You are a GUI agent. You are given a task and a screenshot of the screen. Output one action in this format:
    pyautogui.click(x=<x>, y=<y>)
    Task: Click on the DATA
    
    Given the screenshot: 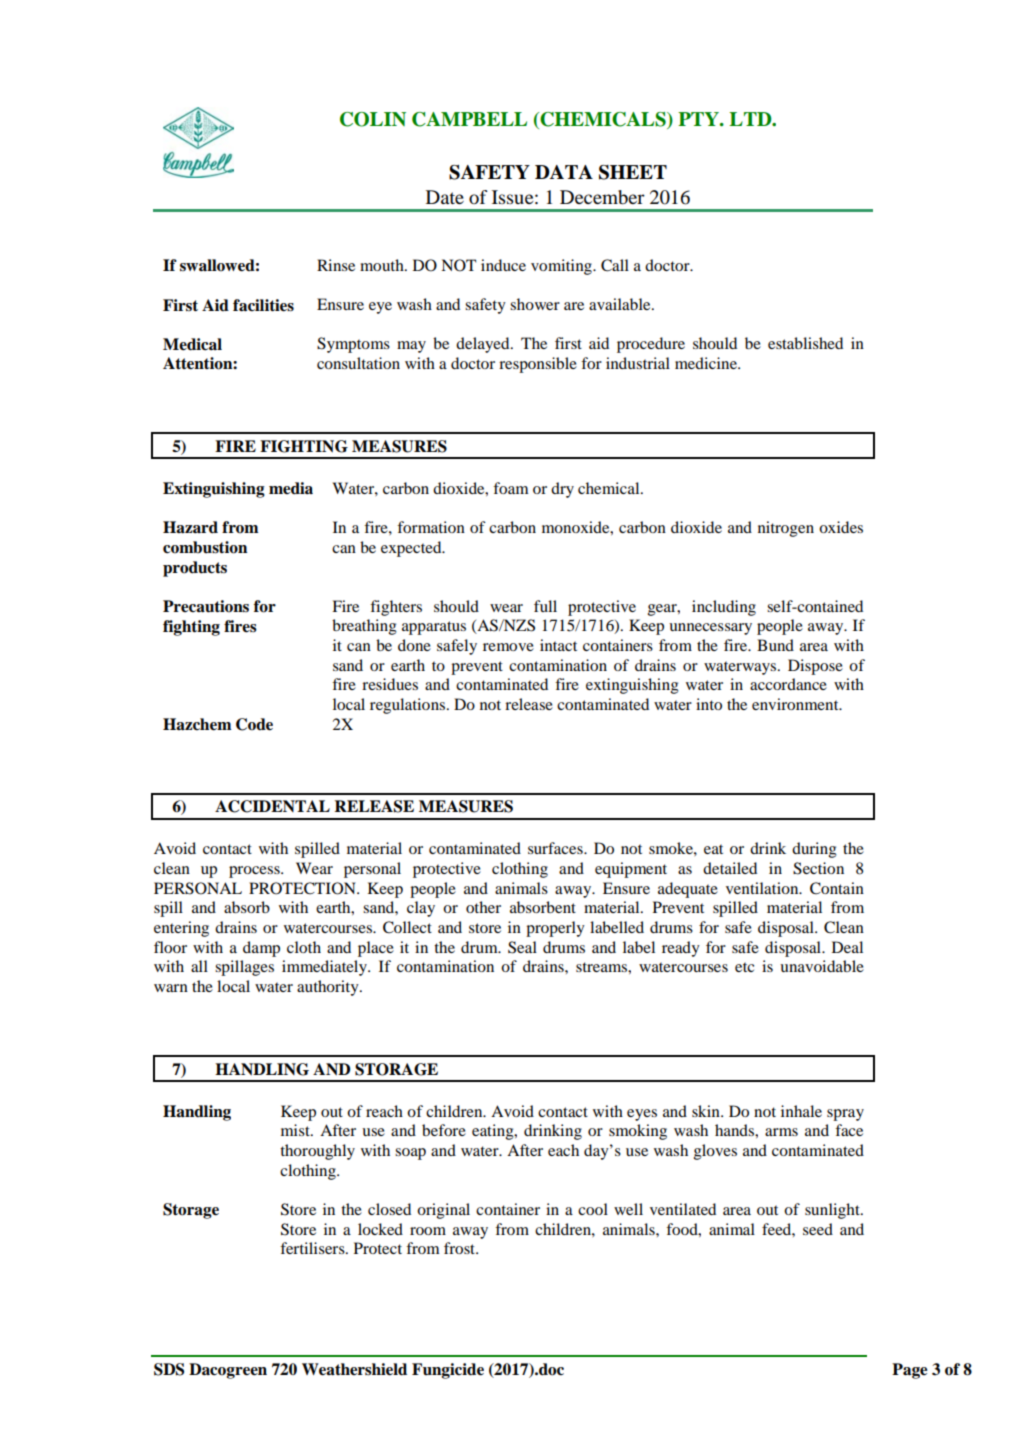 What is the action you would take?
    pyautogui.click(x=564, y=172)
